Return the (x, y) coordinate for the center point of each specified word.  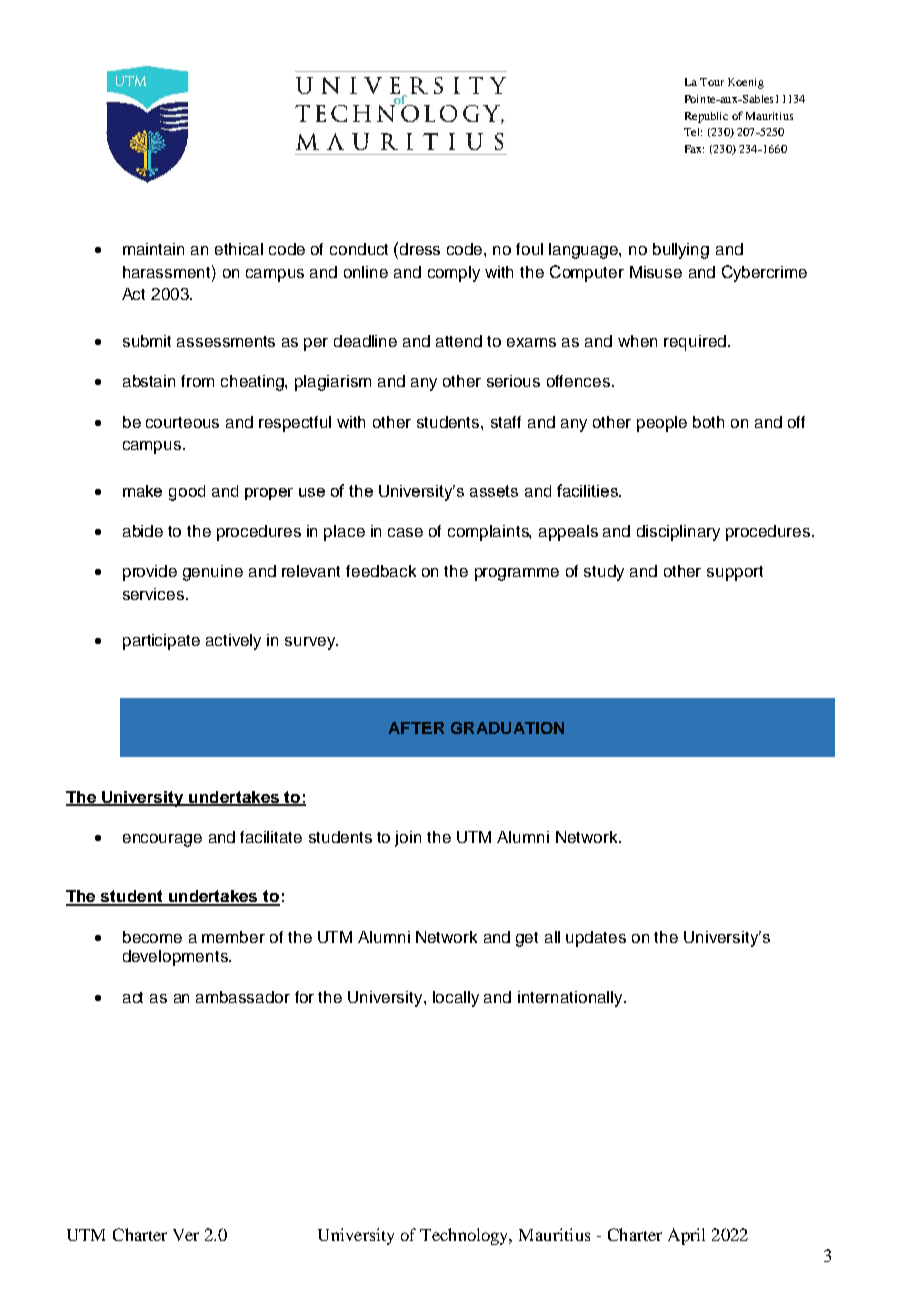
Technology (466, 1236)
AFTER (416, 728)
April (686, 1236)
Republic (706, 117)
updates (596, 939)
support (735, 573)
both (708, 422)
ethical (239, 249)
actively (233, 642)
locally (456, 999)
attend (459, 341)
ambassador (243, 997)
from (197, 381)
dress (420, 249)
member (233, 937)
